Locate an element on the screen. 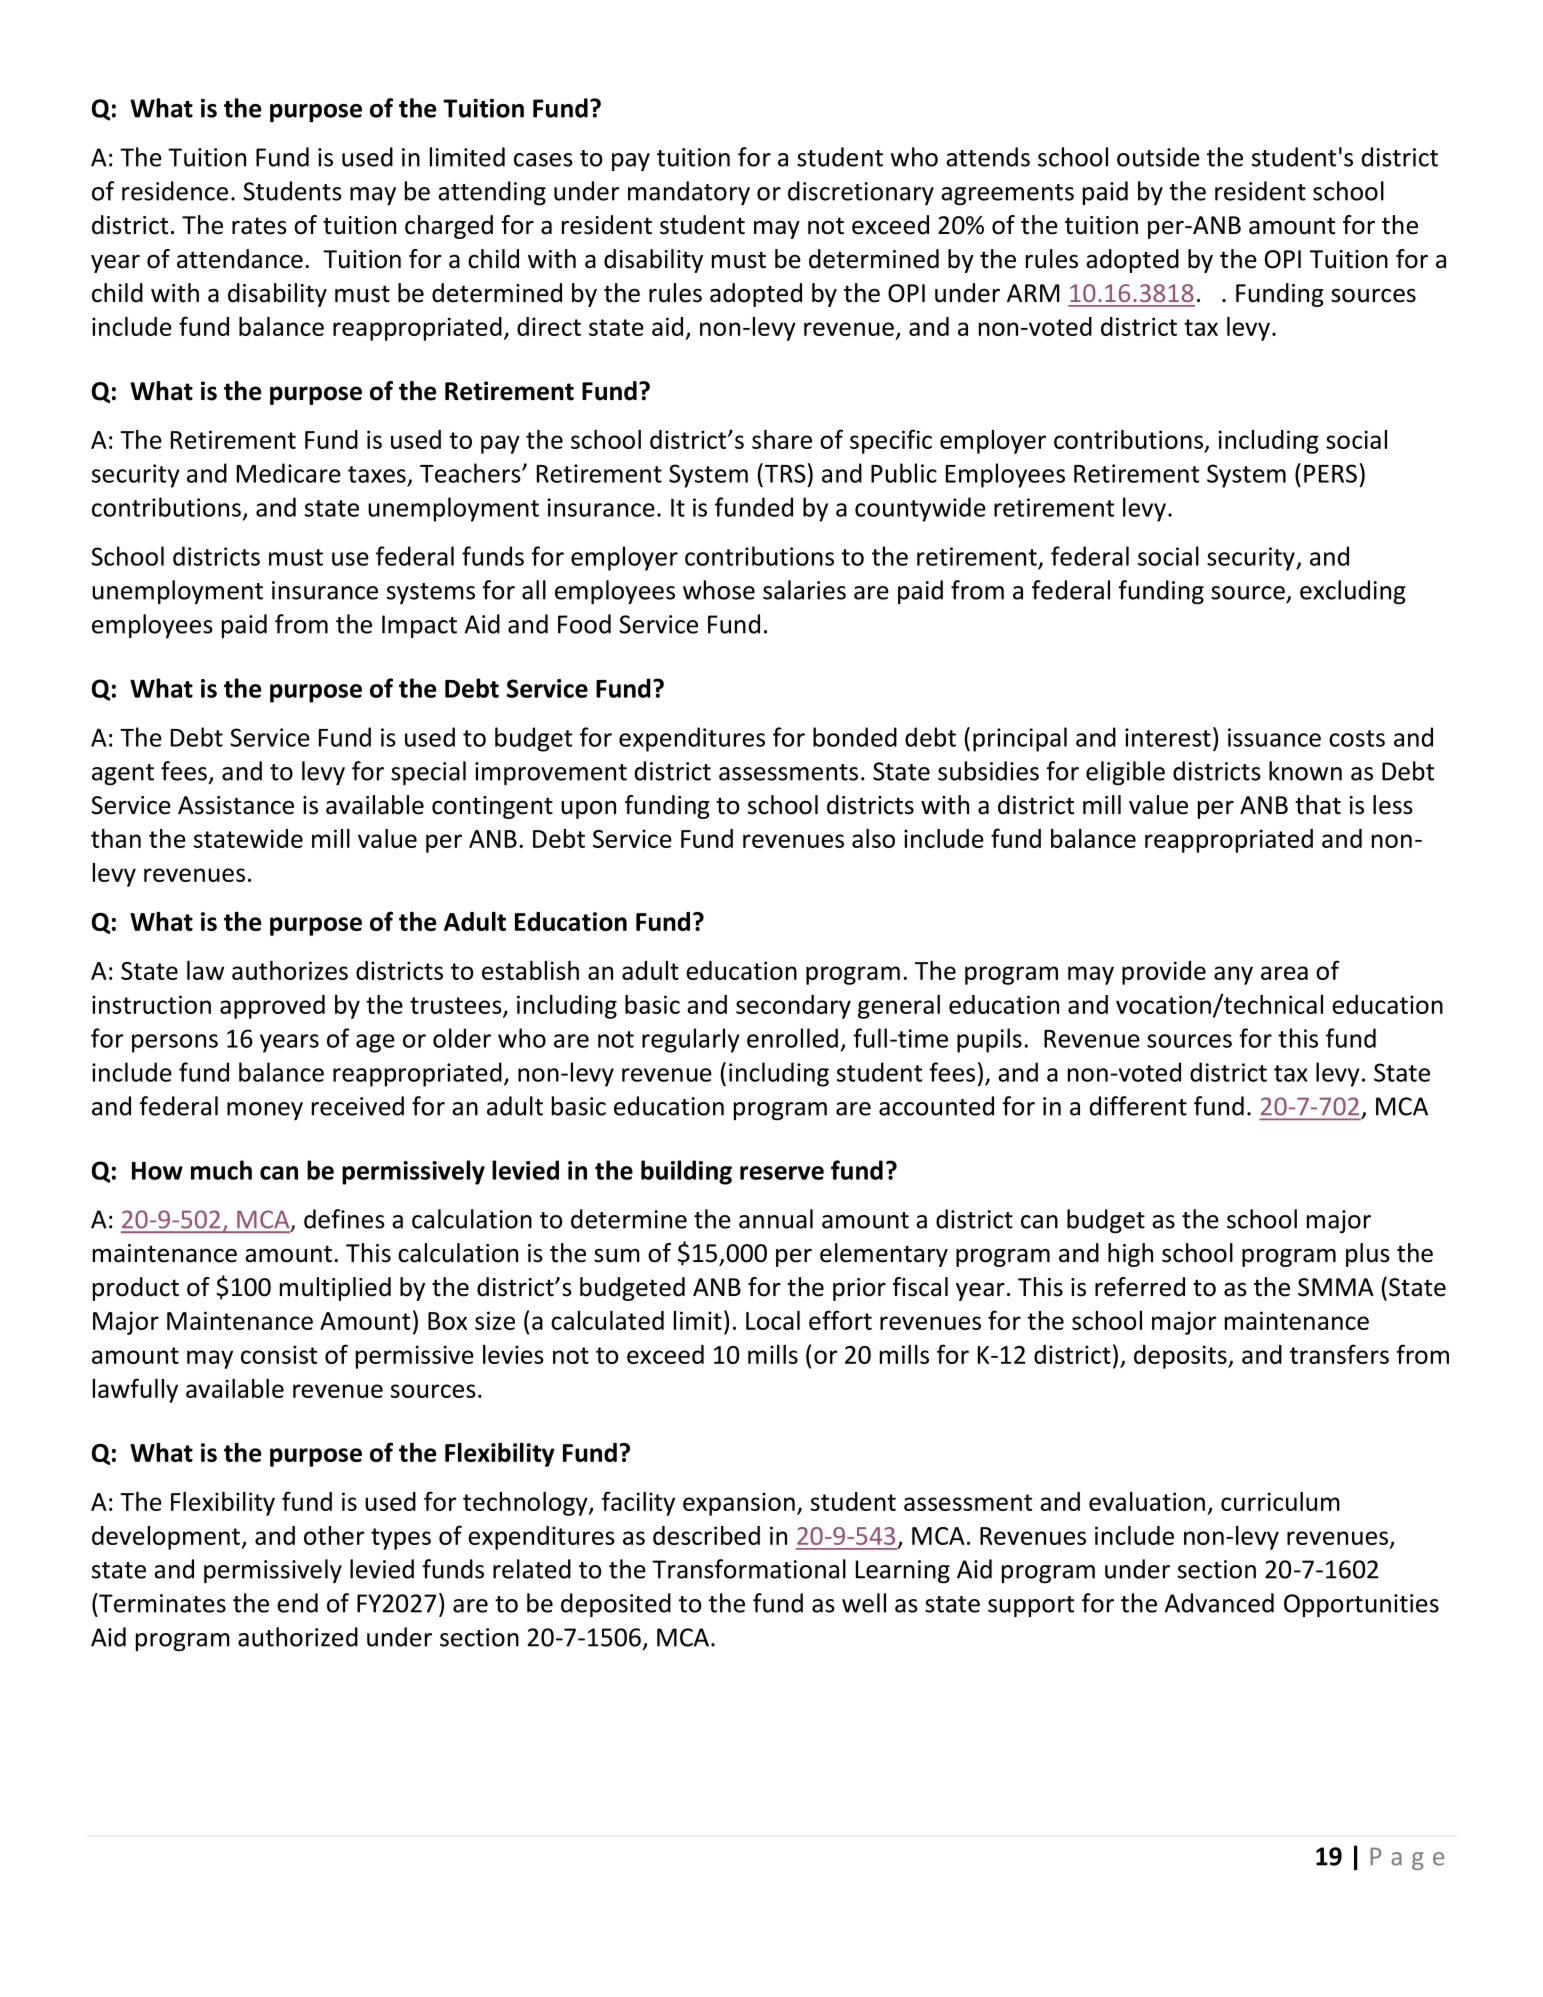 Image resolution: width=1543 pixels, height=1997 pixels. rates is located at coordinates (259, 226).
